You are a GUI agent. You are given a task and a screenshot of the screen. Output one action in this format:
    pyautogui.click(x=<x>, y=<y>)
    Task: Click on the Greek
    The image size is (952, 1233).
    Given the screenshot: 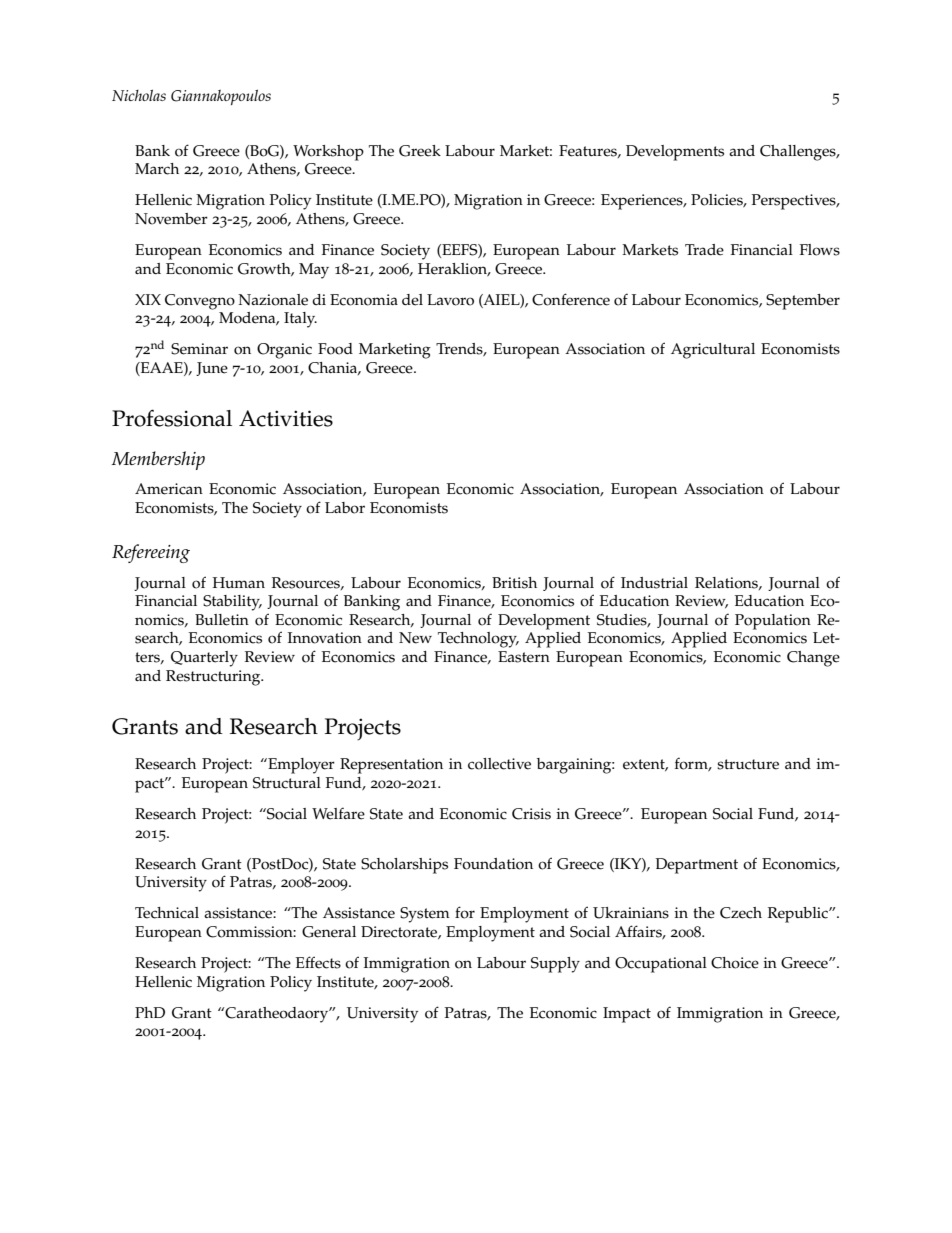 What is the action you would take?
    pyautogui.click(x=420, y=151)
